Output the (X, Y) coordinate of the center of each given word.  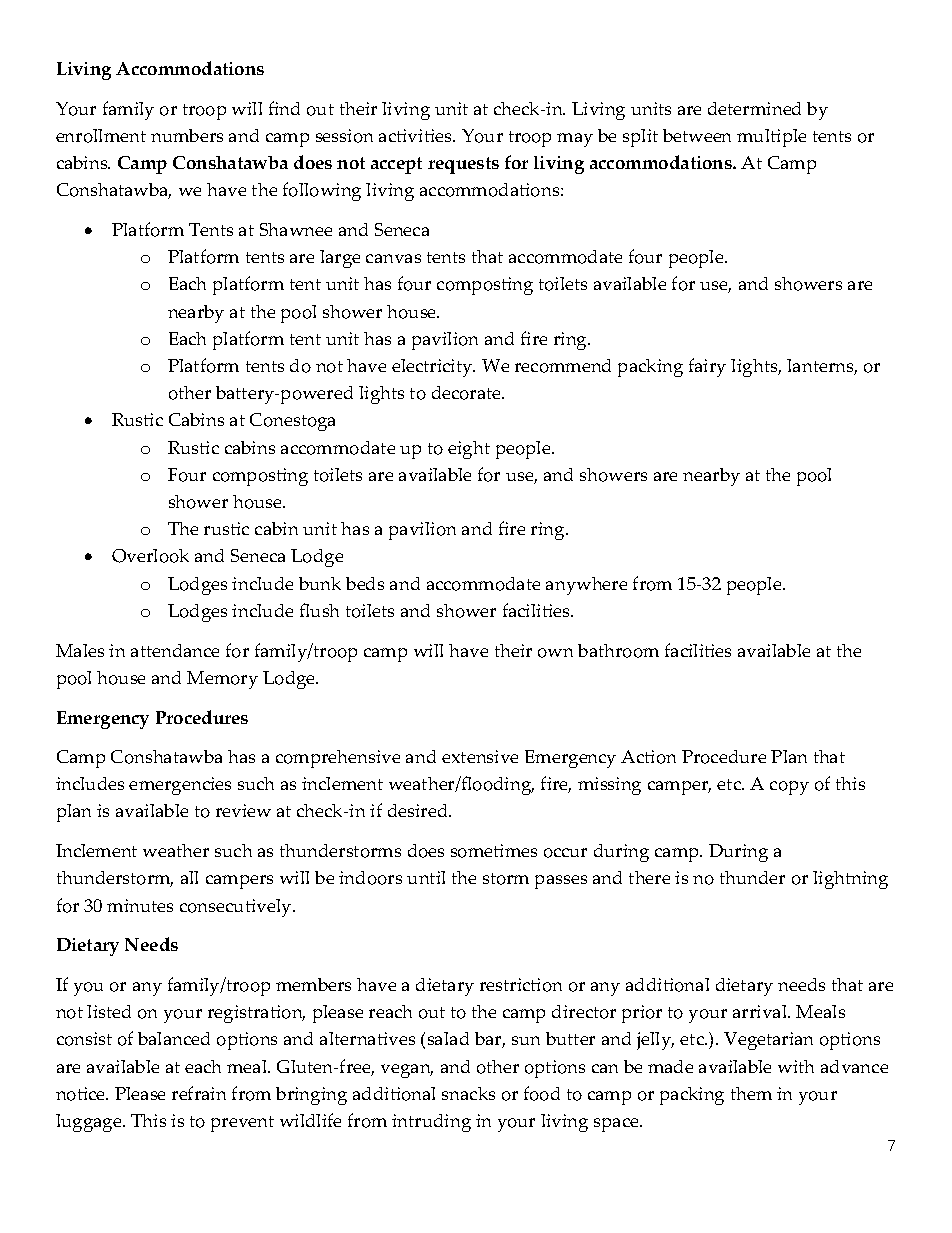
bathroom (618, 651)
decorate (467, 393)
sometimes (494, 851)
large (340, 259)
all (189, 877)
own (555, 653)
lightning (850, 880)
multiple (771, 138)
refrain (199, 1093)
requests (463, 165)
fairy (707, 367)
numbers (187, 135)
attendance (175, 650)
